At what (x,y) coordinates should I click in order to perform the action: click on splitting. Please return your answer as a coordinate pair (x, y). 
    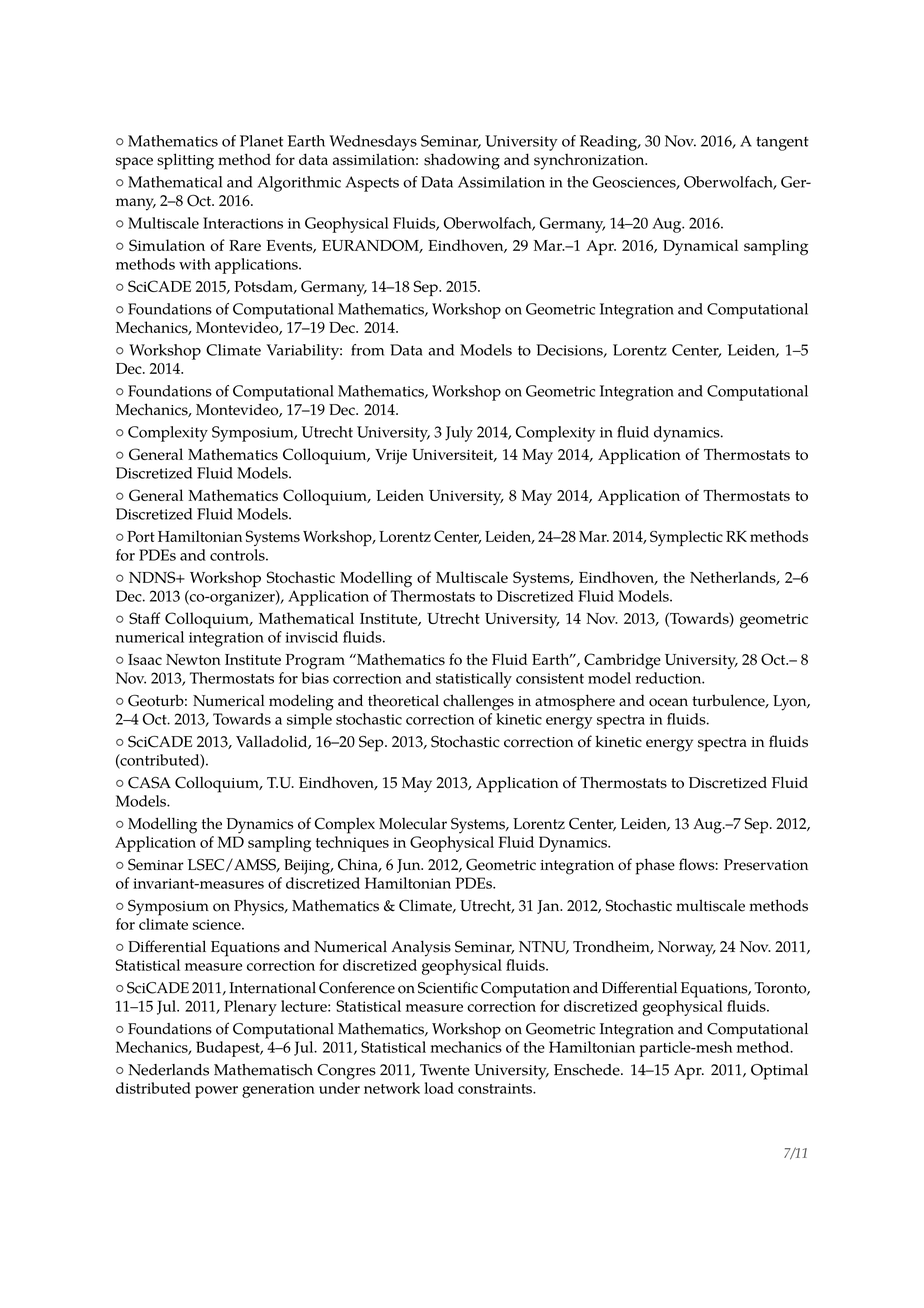
    Looking at the image, I should click on (185, 161).
